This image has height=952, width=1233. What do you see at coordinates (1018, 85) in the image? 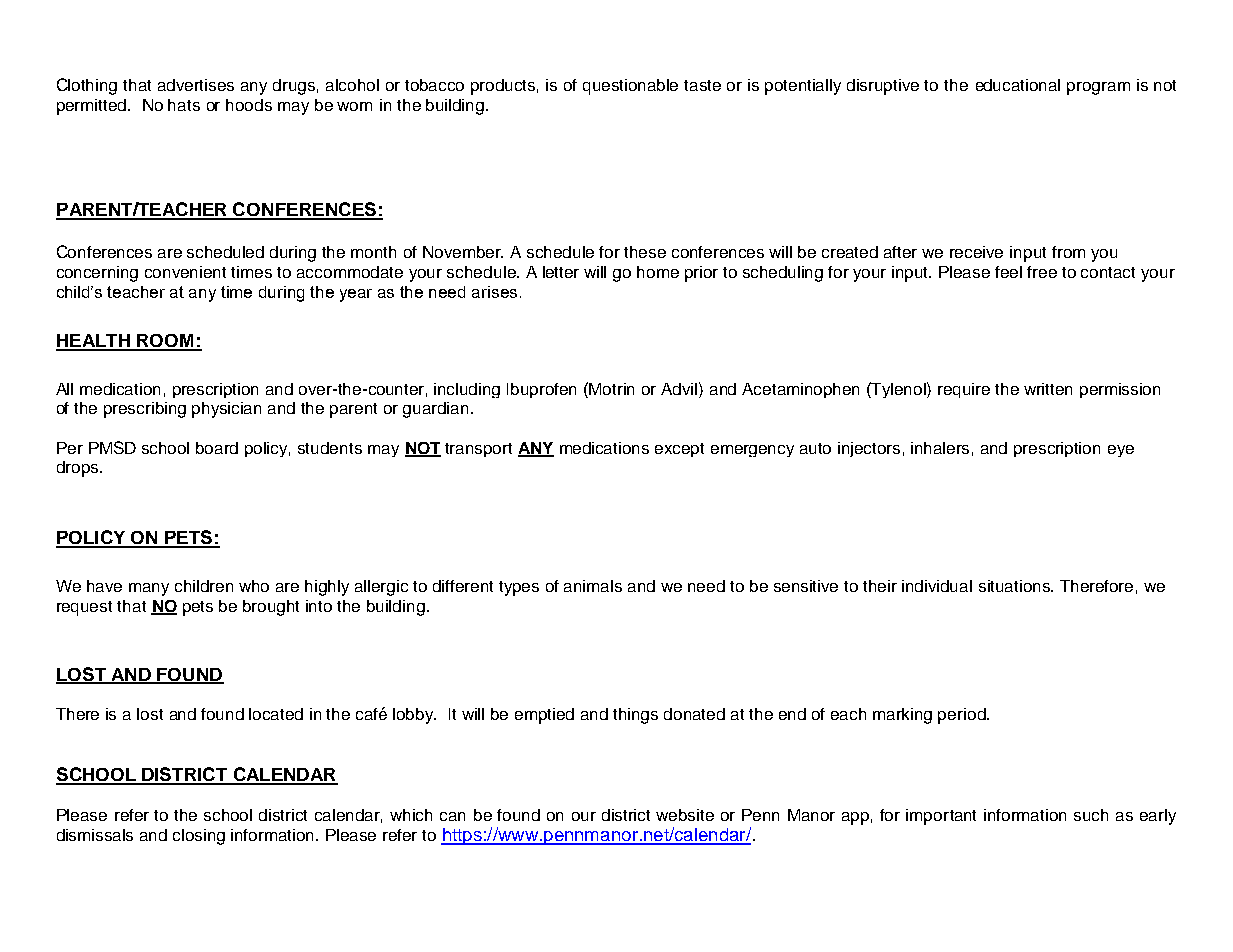
I see `educational` at bounding box center [1018, 85].
